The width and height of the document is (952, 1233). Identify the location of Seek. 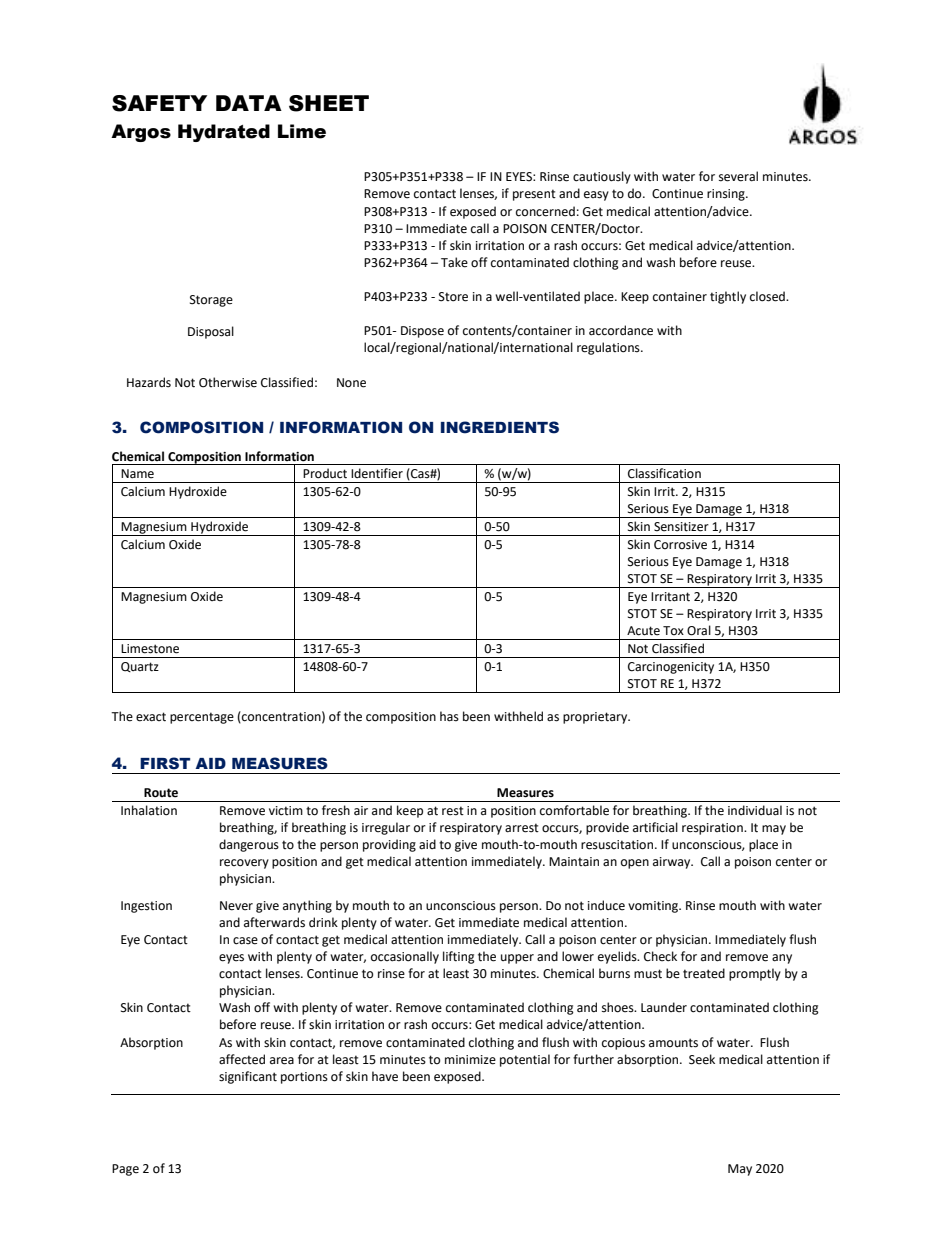
(702, 1059).
